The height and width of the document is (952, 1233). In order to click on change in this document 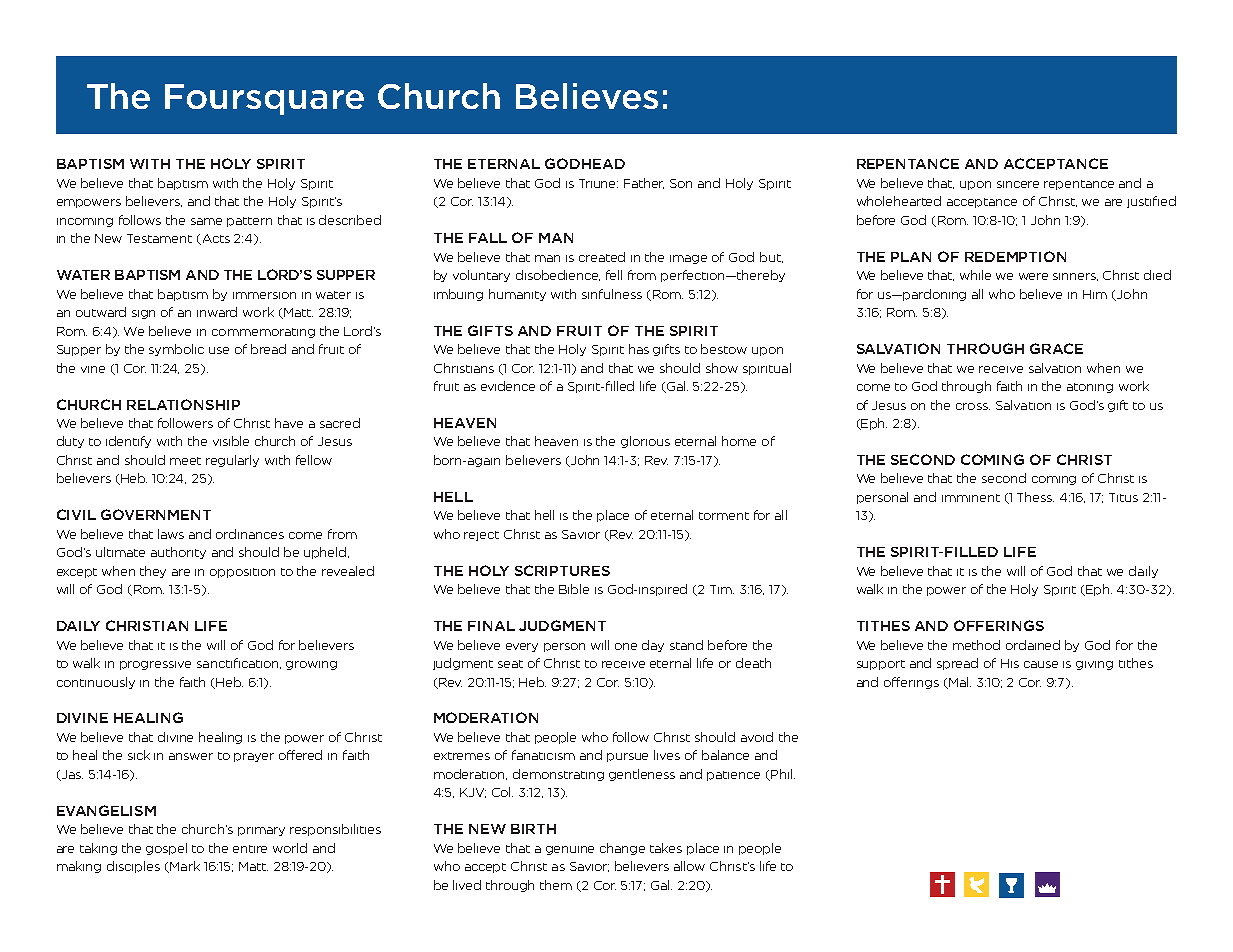, I will do `click(622, 849)`.
